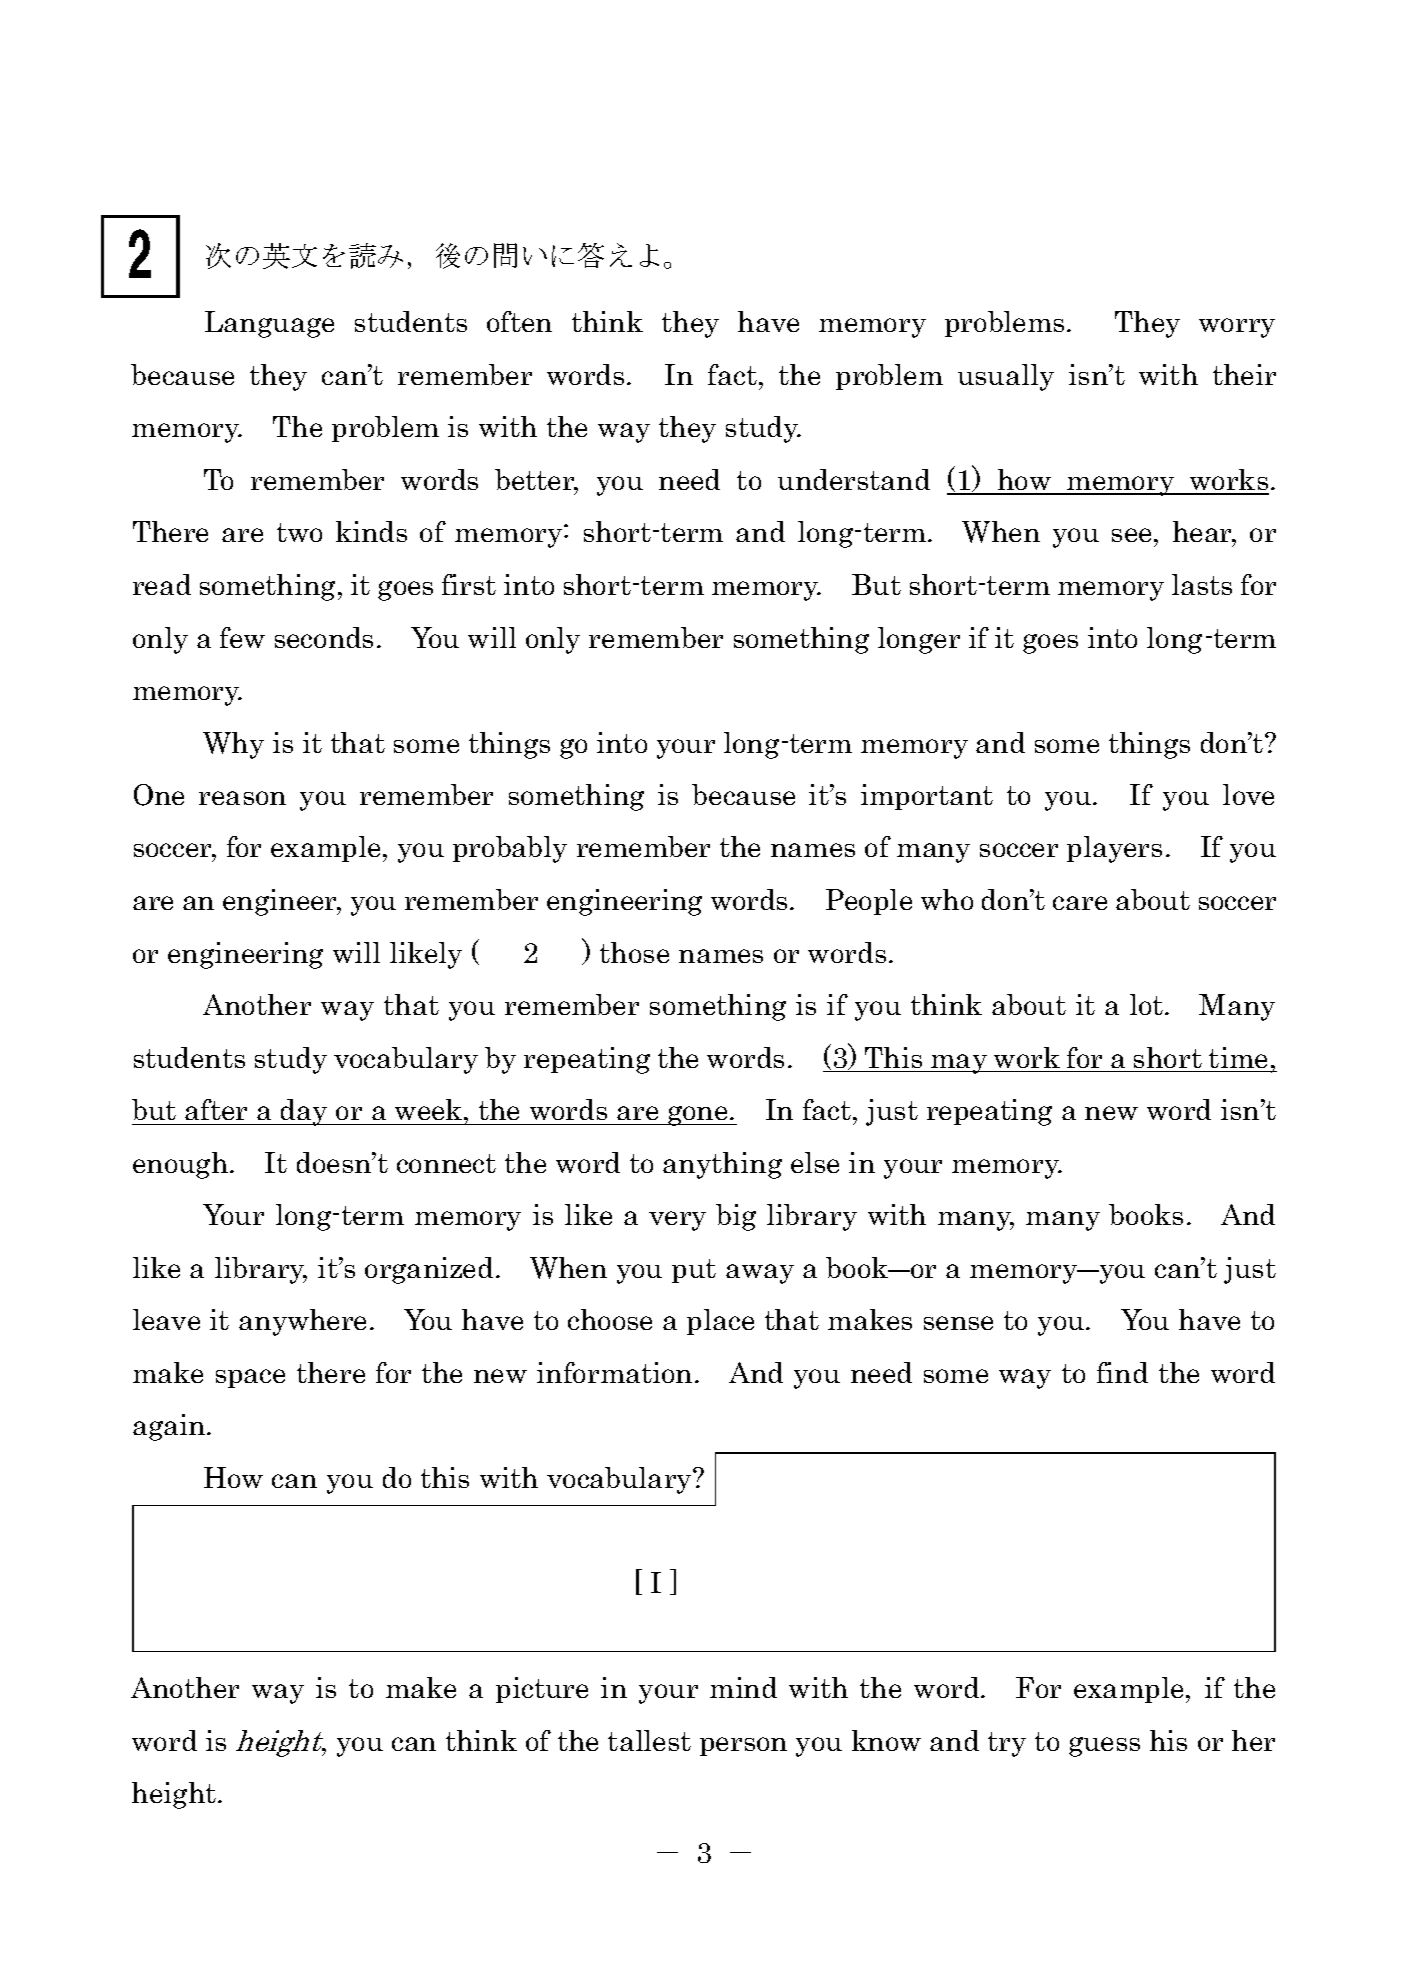 The image size is (1408, 1988). What do you see at coordinates (698, 1116) in the screenshot?
I see `gone` at bounding box center [698, 1116].
